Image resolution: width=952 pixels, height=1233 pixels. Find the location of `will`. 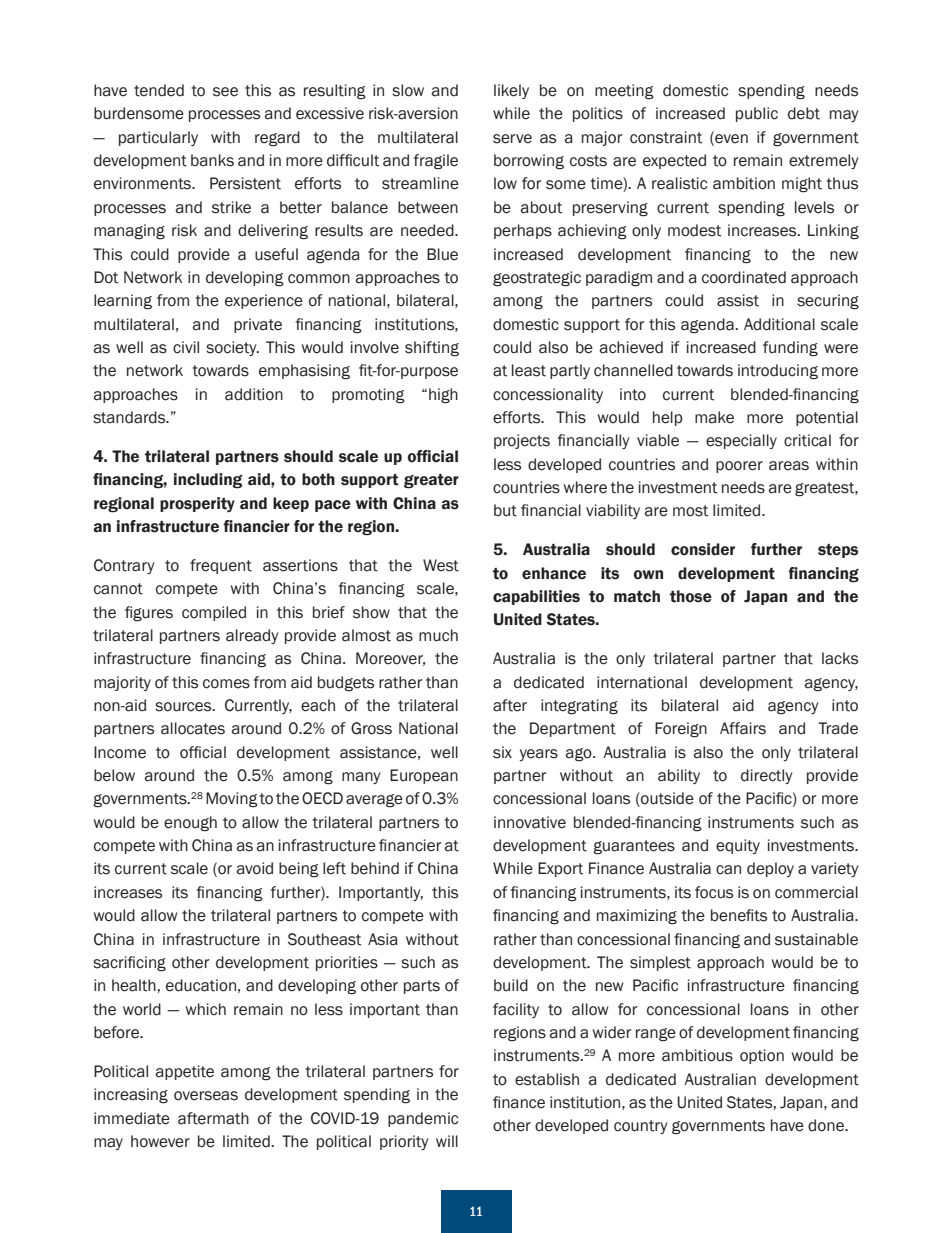

will is located at coordinates (447, 1141).
